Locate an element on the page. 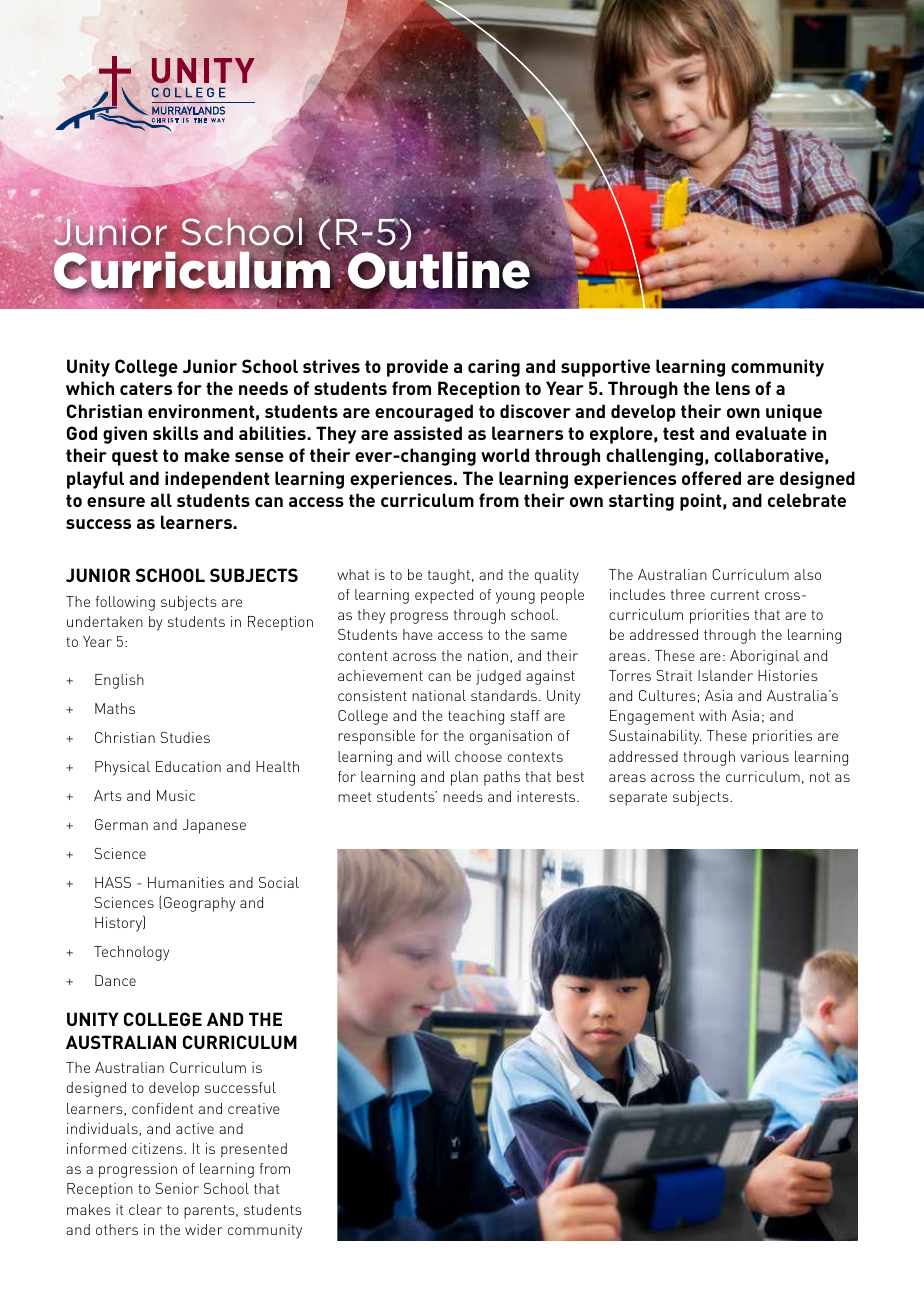 The image size is (924, 1308). Senior is located at coordinates (177, 1188).
